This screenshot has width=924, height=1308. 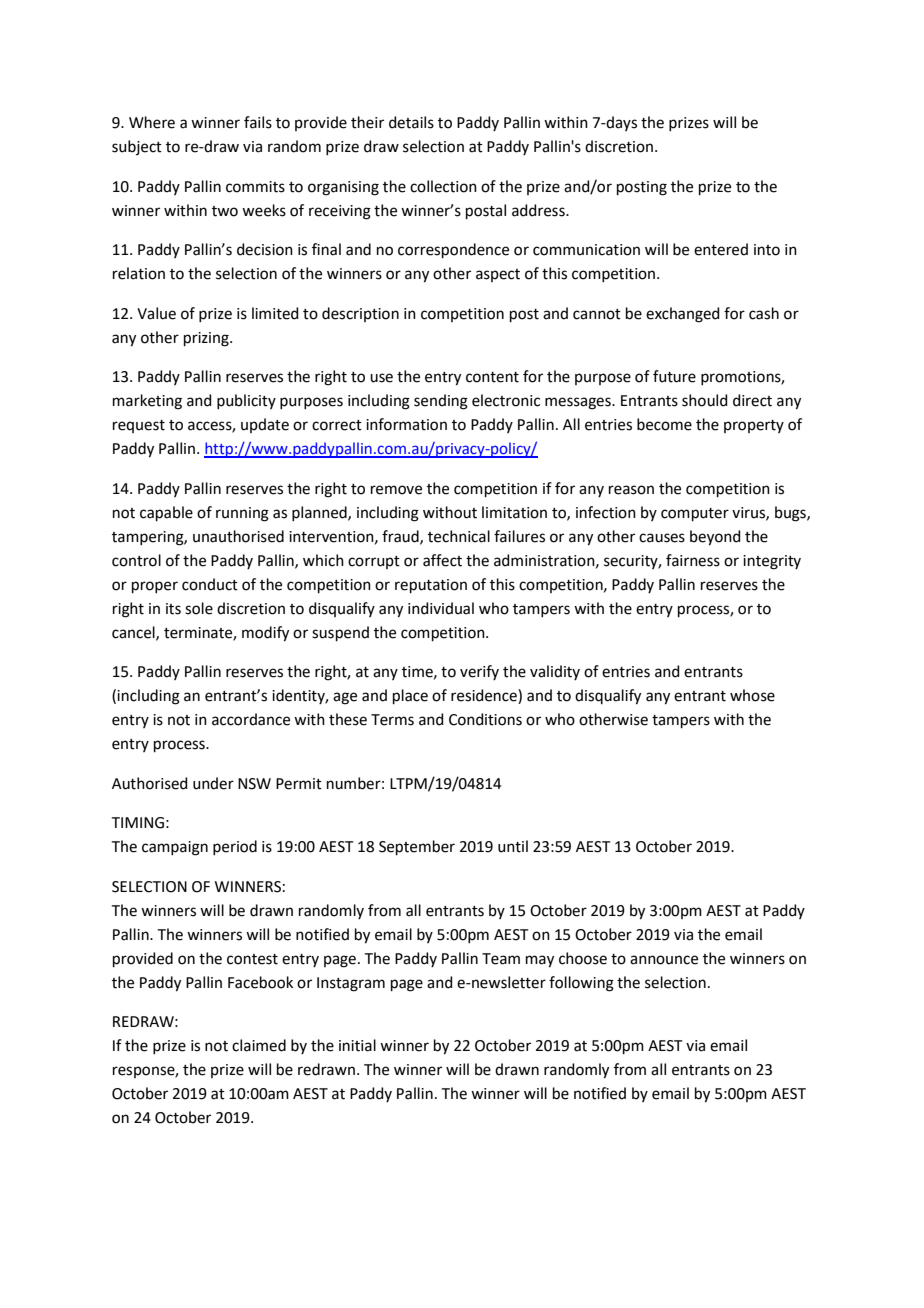 I want to click on Conditions, so click(x=485, y=719).
